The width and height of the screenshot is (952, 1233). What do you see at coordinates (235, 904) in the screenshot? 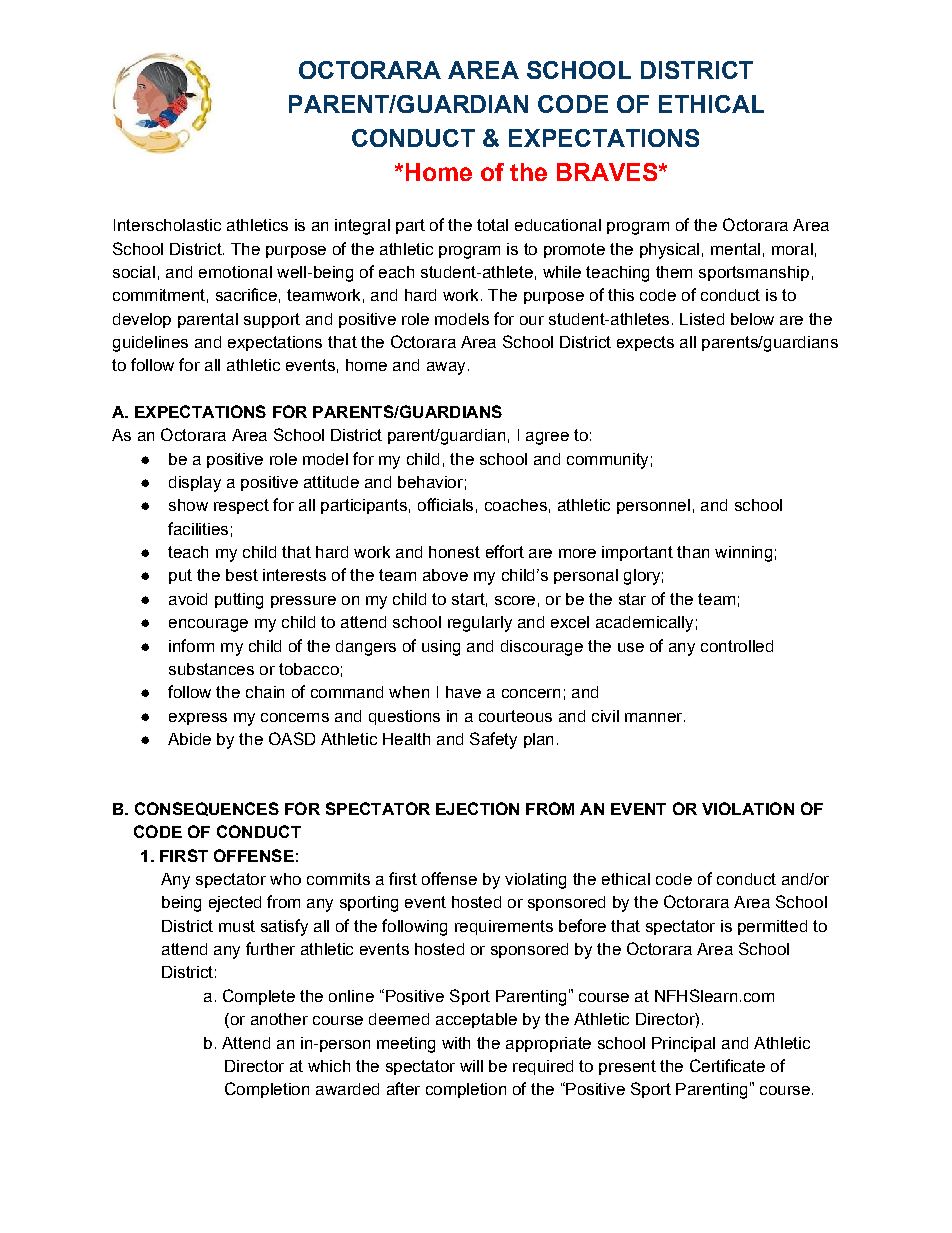
I see `ejected` at bounding box center [235, 904].
